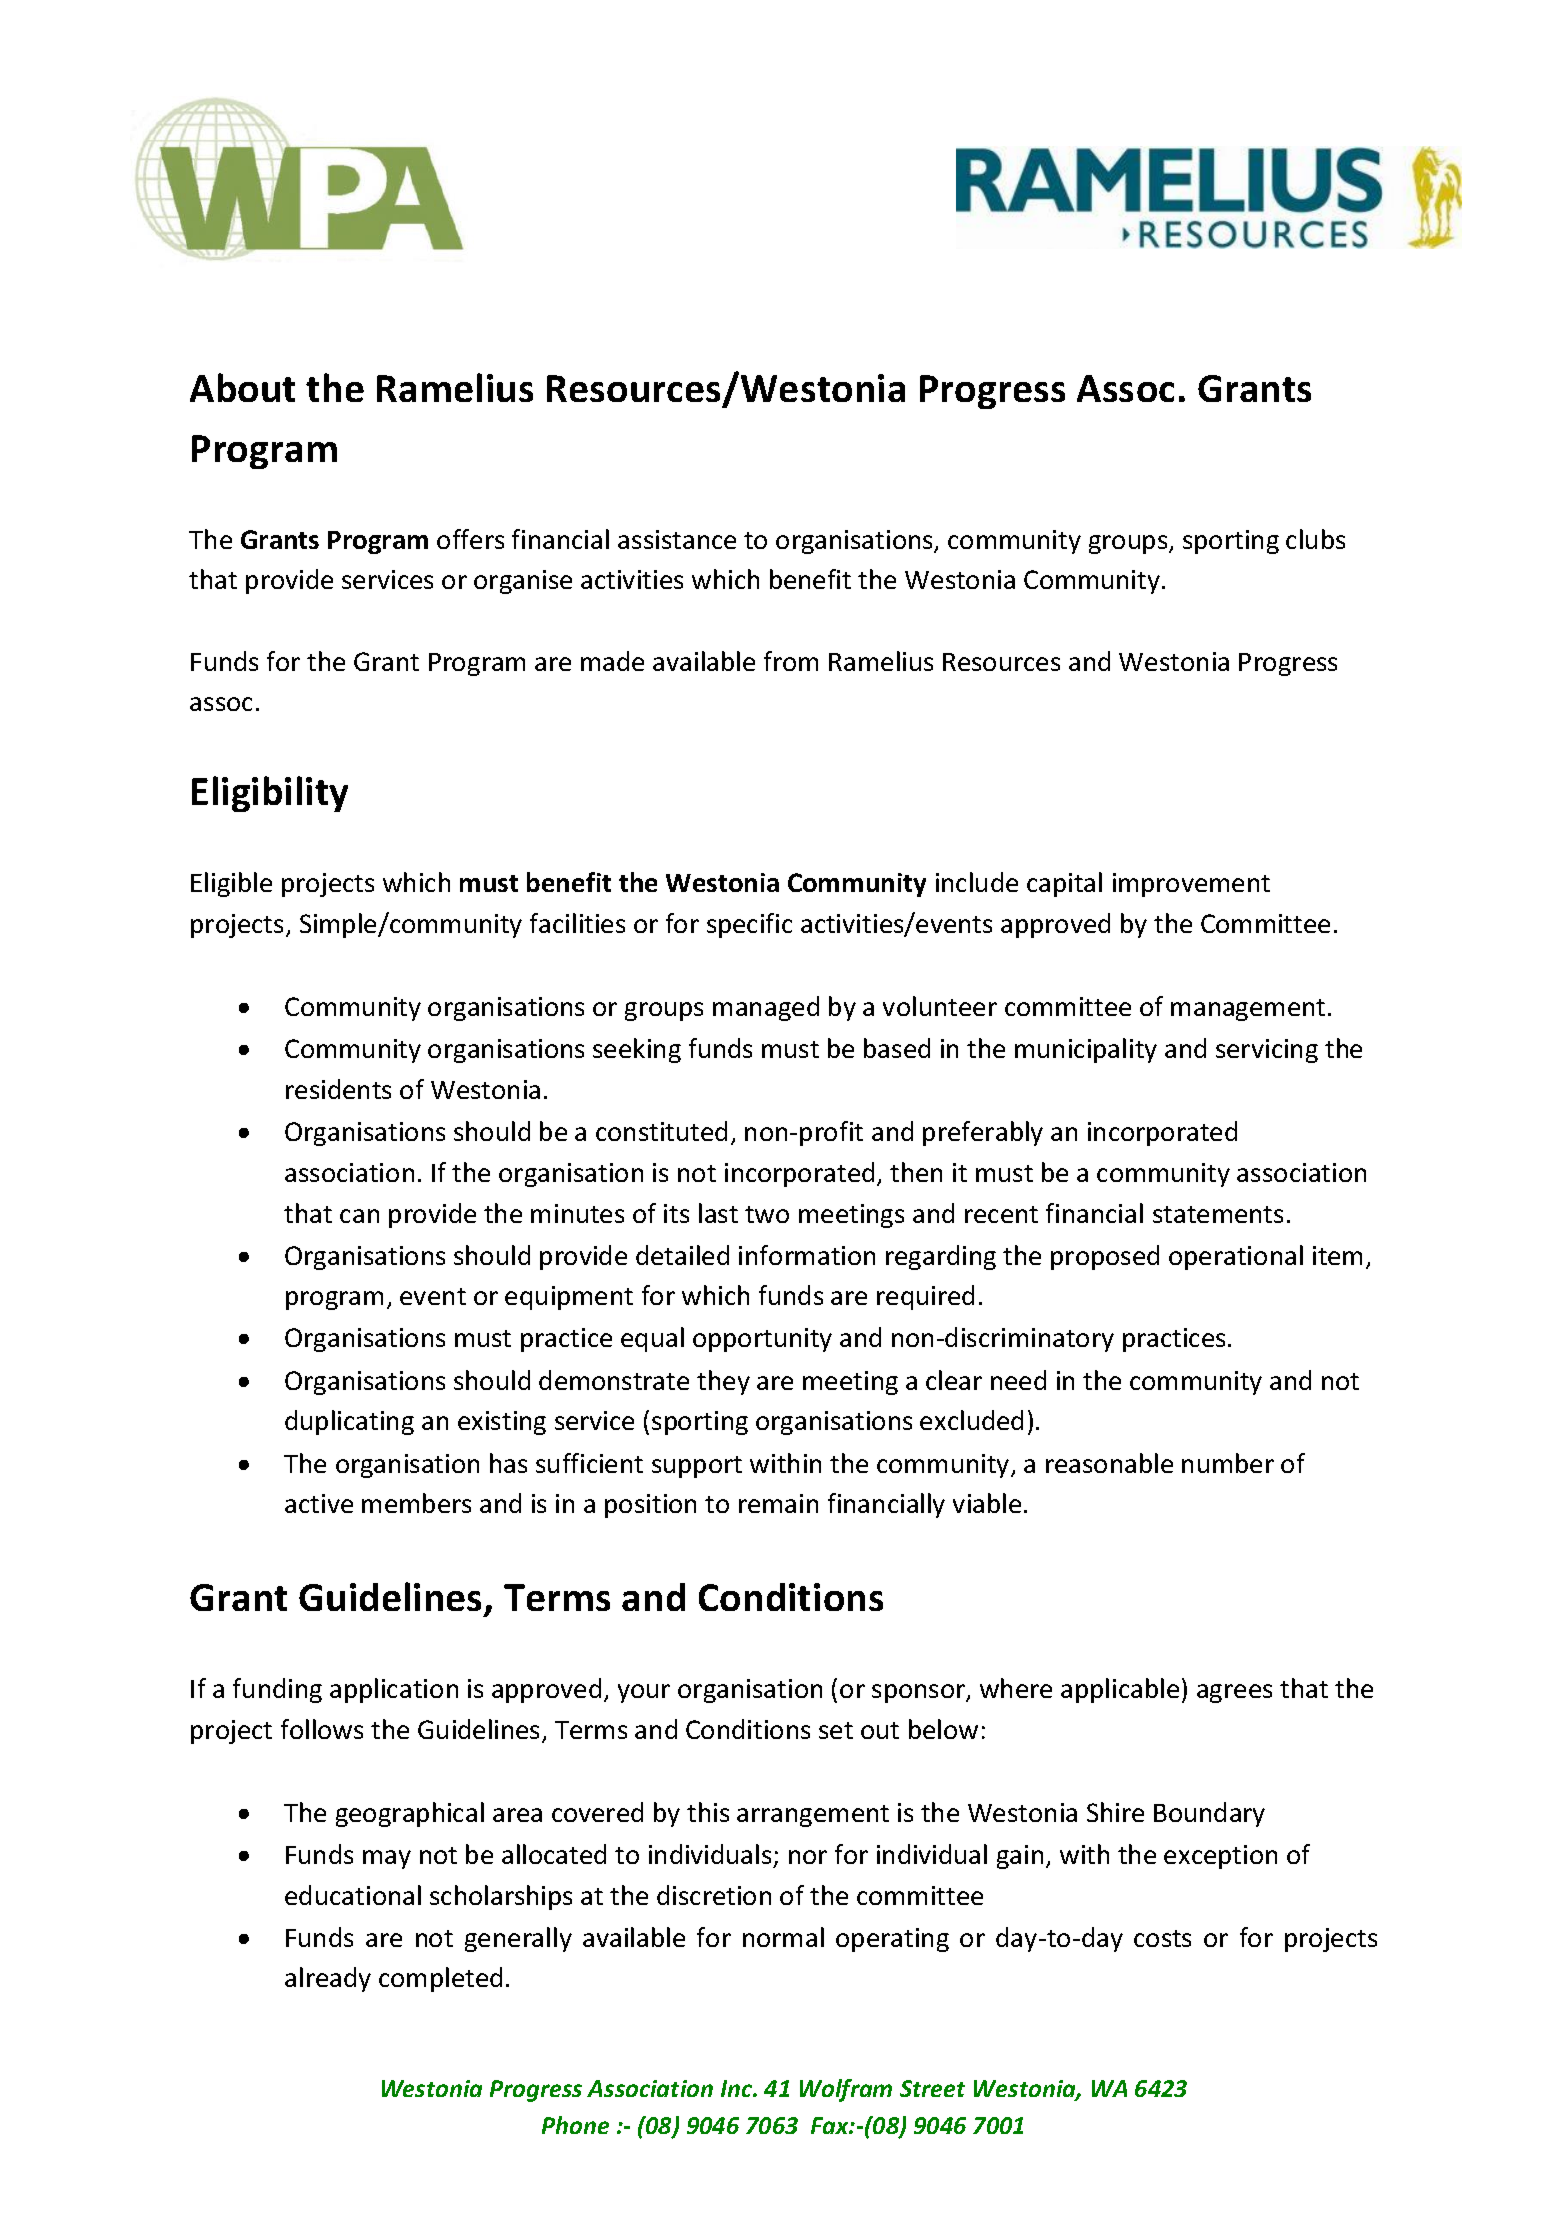 The height and width of the document is (2217, 1568). What do you see at coordinates (338, 1089) in the document?
I see `residents` at bounding box center [338, 1089].
